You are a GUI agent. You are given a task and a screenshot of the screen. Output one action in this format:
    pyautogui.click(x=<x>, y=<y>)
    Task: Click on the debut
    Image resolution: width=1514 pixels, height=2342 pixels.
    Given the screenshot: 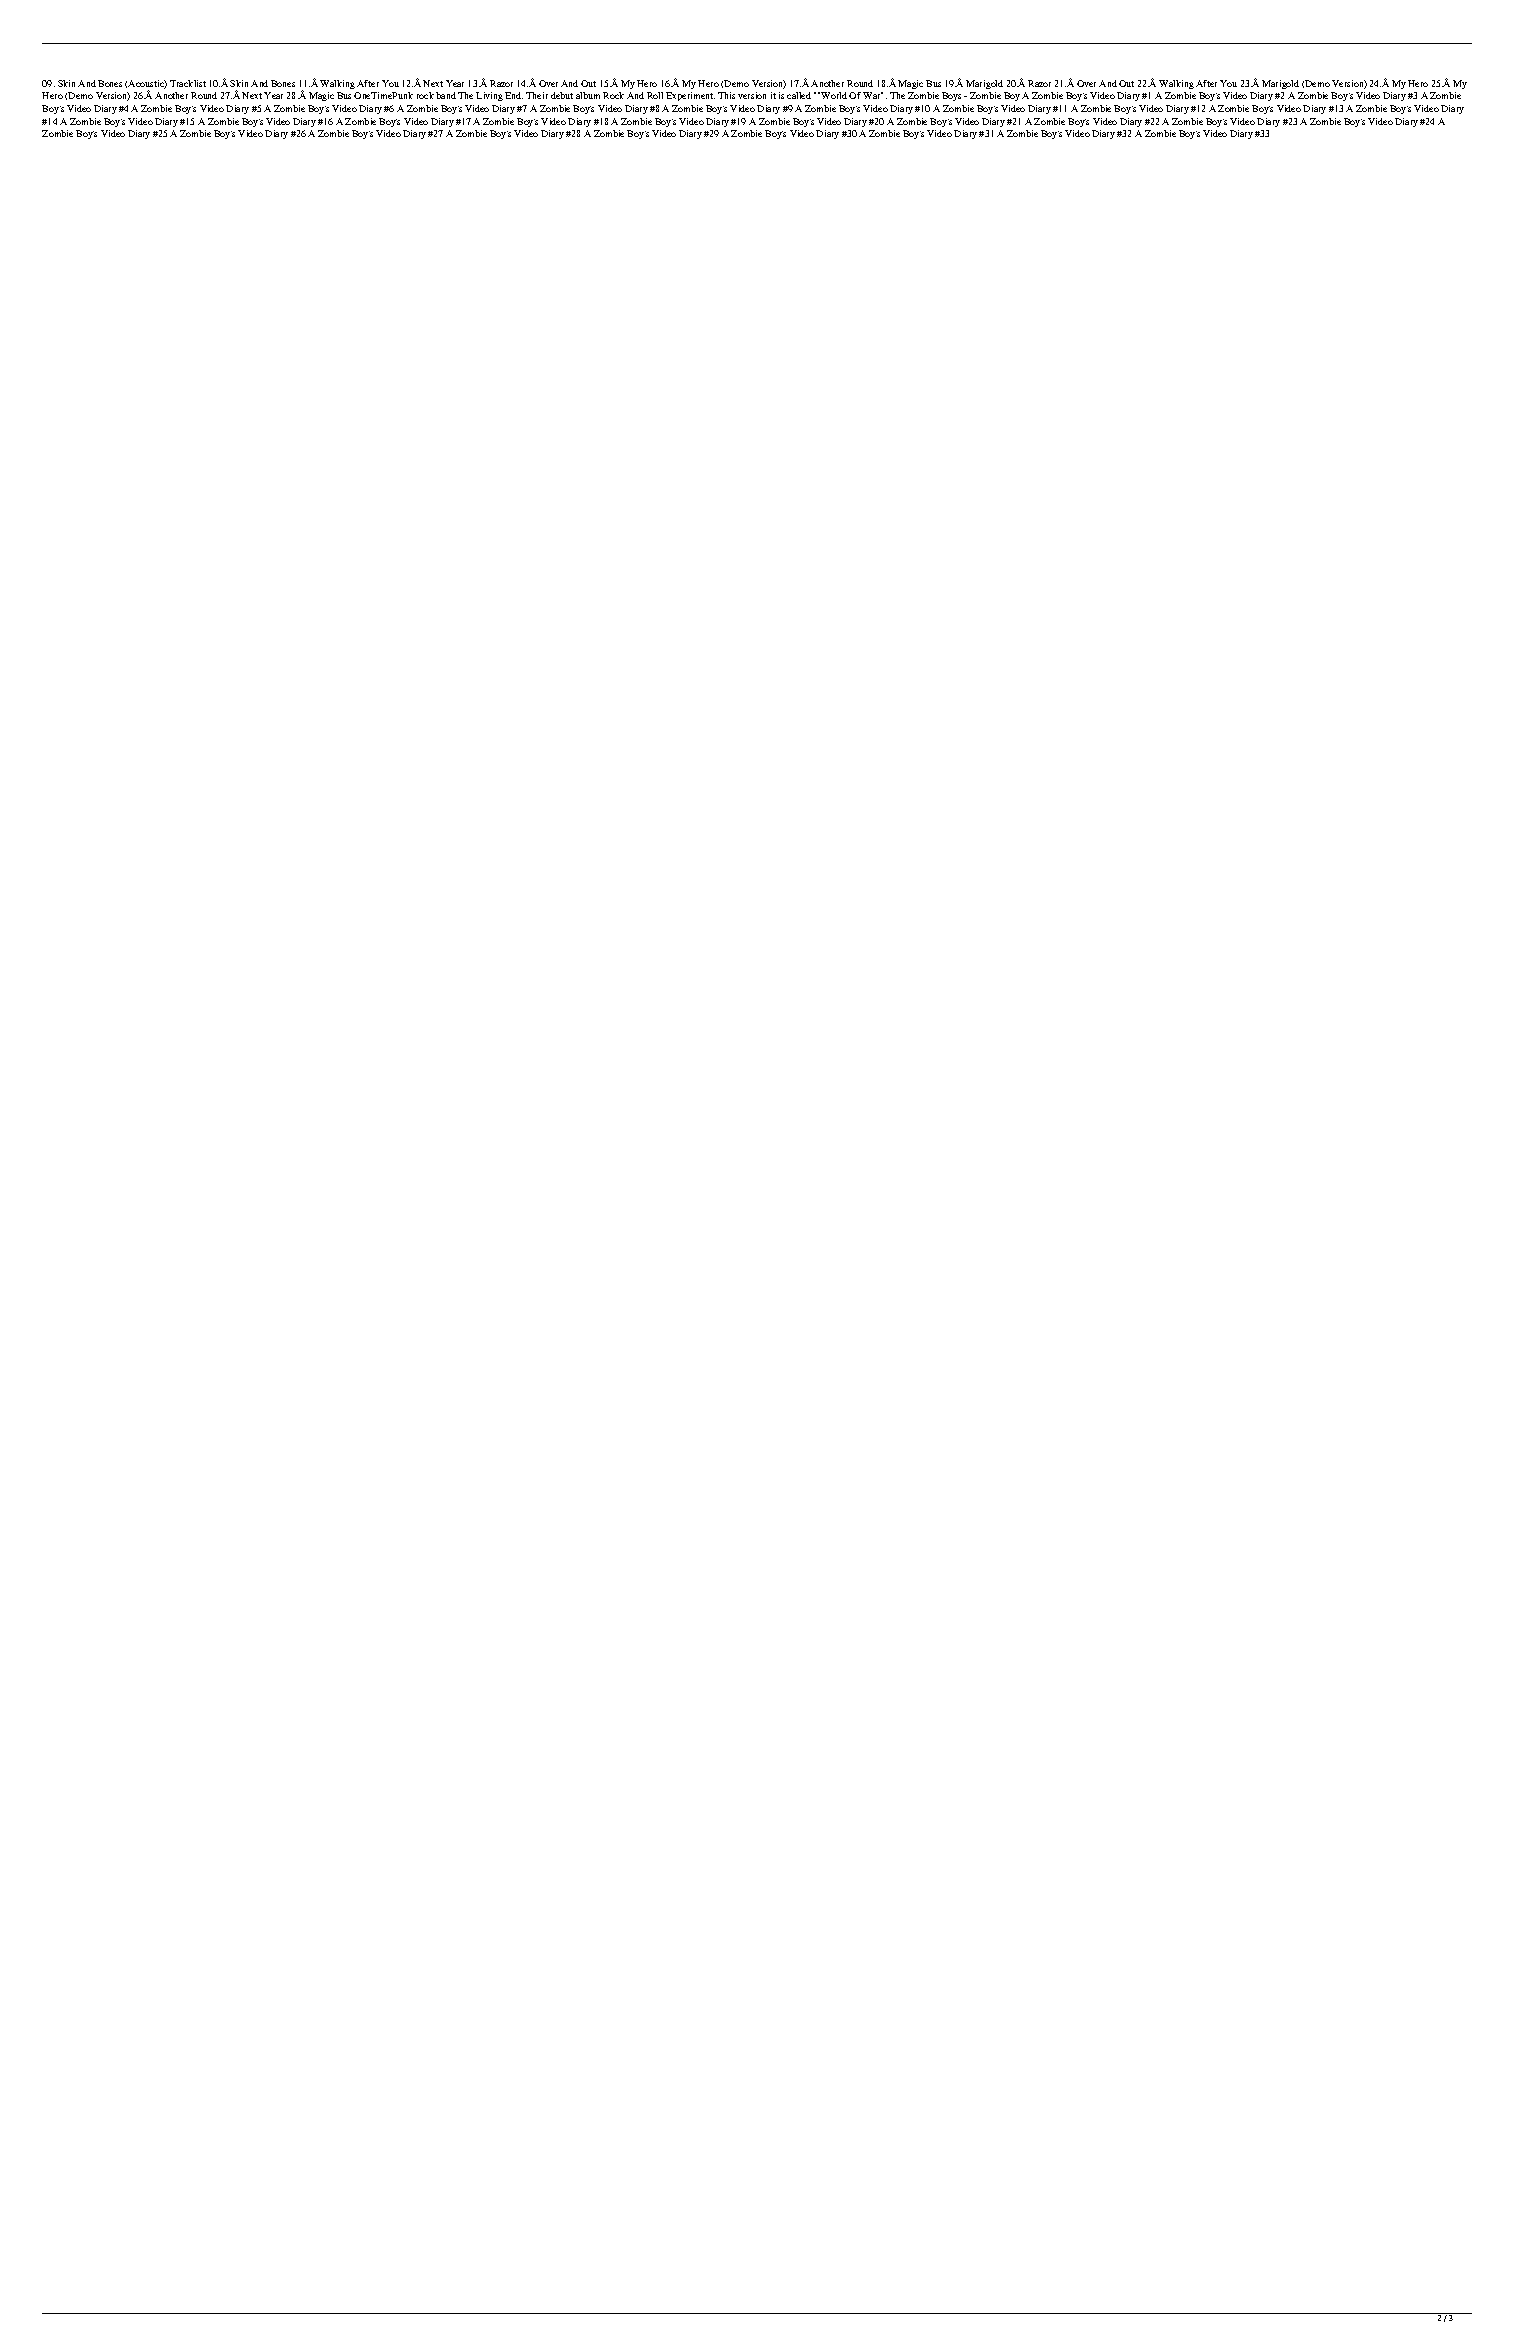 What is the action you would take?
    pyautogui.click(x=562, y=95)
